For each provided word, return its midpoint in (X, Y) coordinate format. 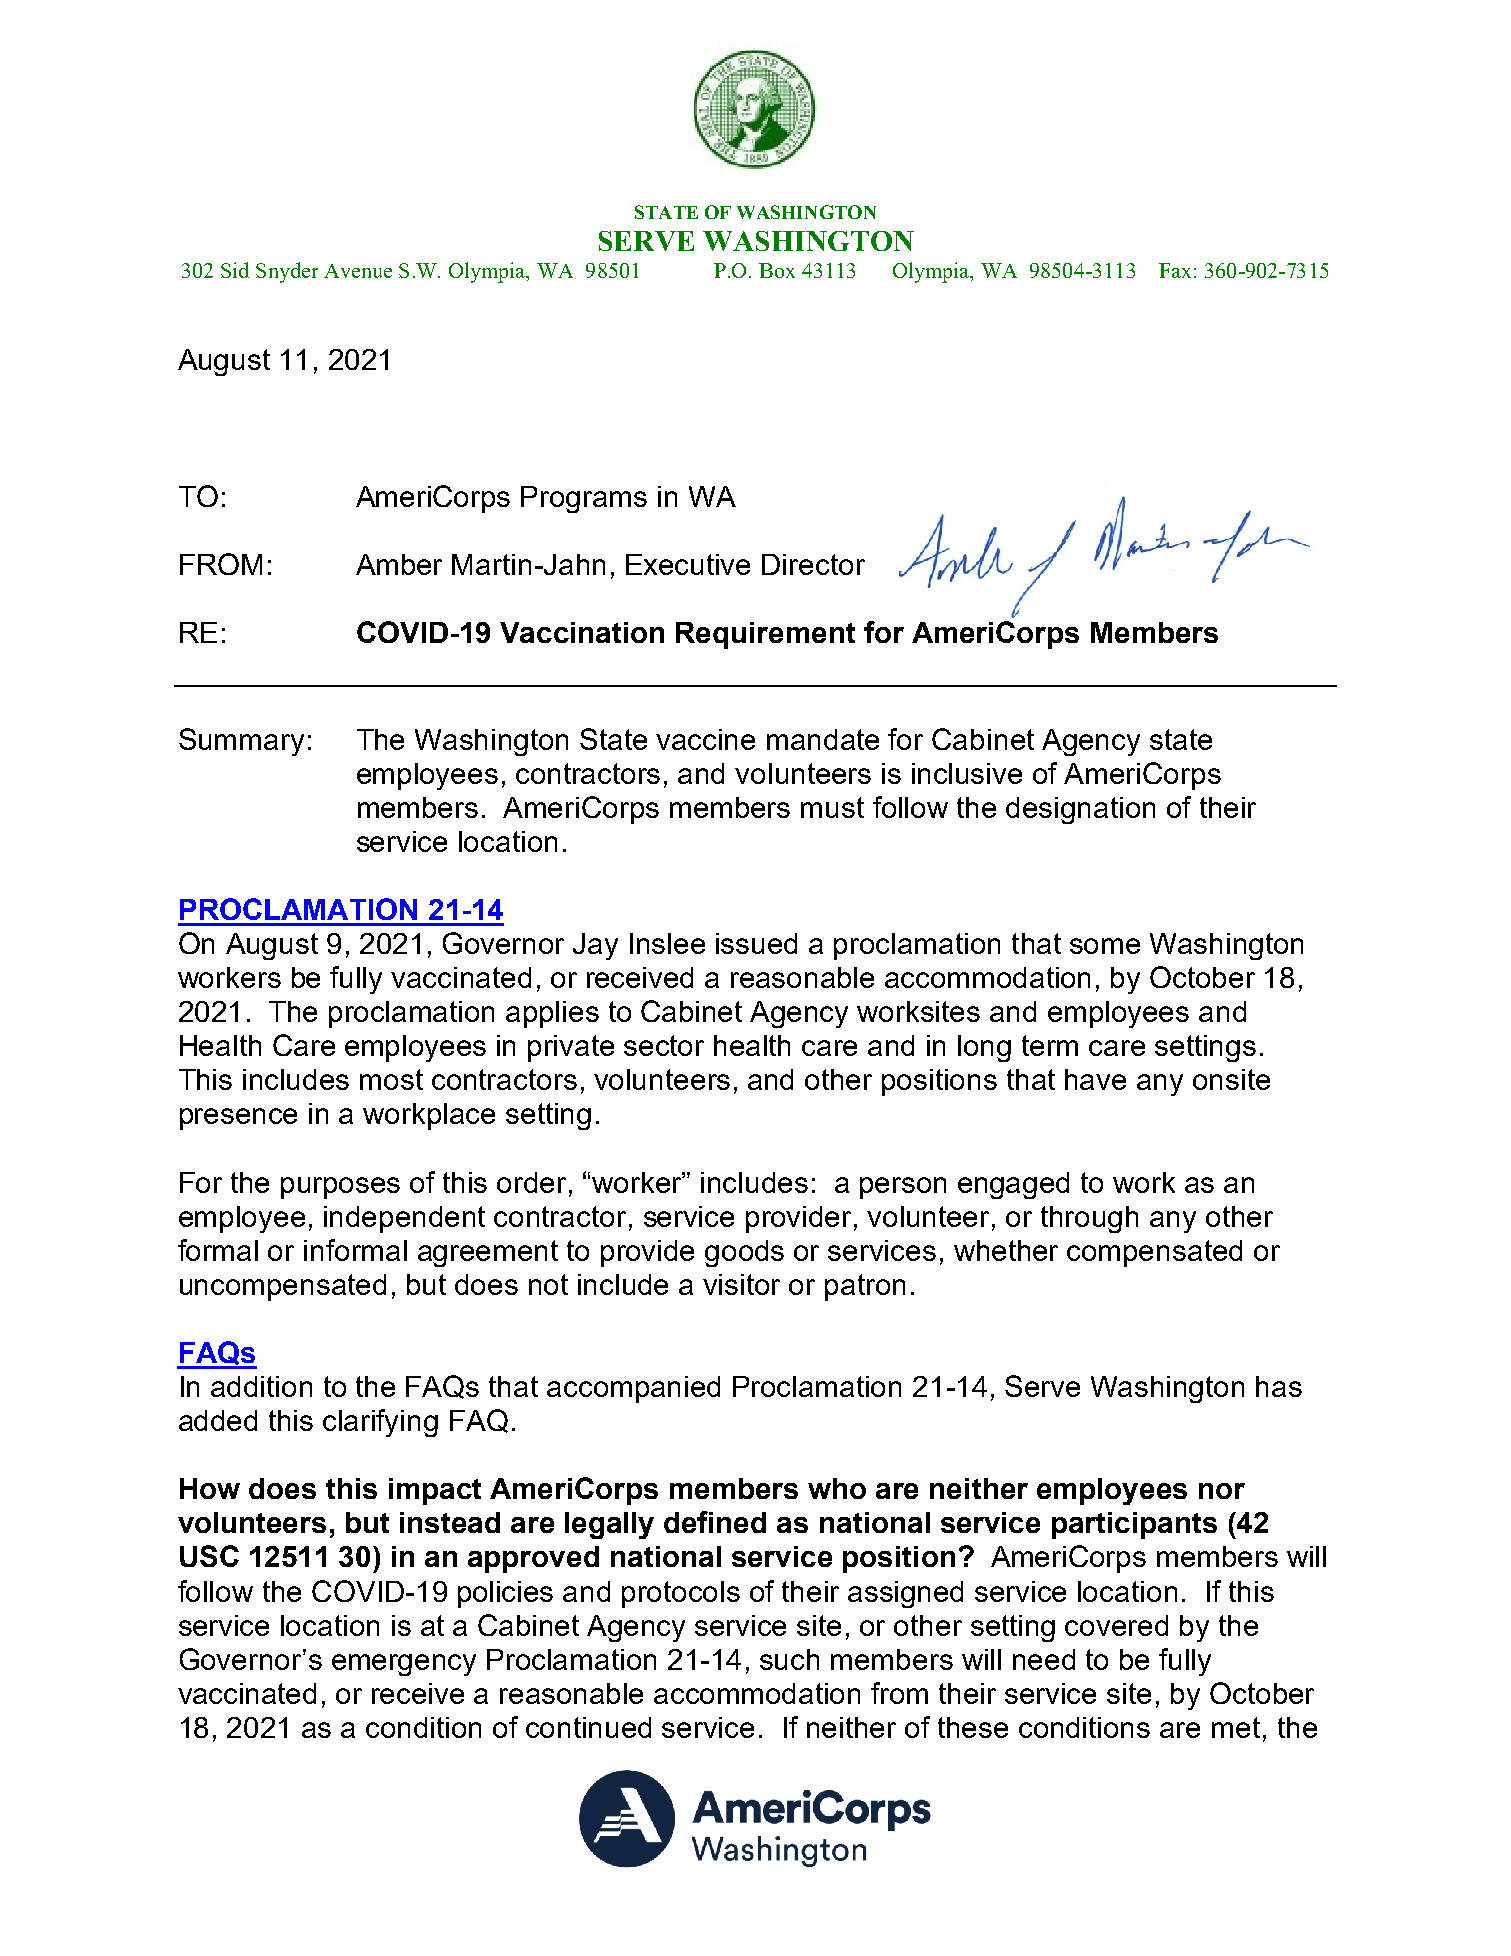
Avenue (358, 271)
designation (1080, 810)
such (789, 1659)
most (391, 1079)
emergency (404, 1665)
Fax (1175, 270)
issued (756, 943)
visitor (741, 1284)
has (1279, 1386)
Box (777, 270)
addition (261, 1386)
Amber (399, 564)
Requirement (765, 635)
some (1105, 946)
